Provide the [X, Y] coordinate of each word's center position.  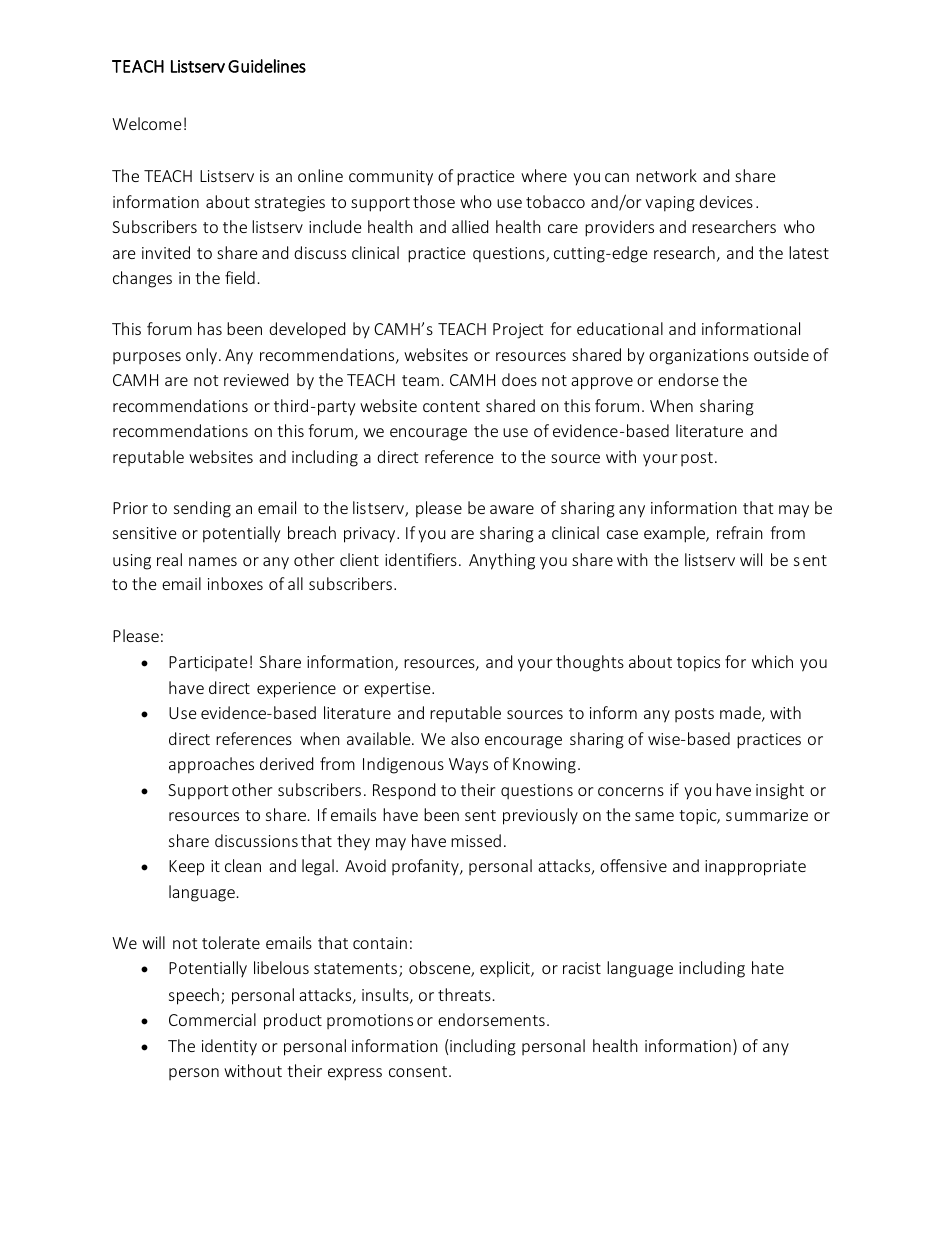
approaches [211, 765]
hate [768, 967]
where [544, 175]
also [465, 738]
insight [780, 791]
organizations [699, 357]
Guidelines [267, 66]
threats [464, 994]
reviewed [256, 379]
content [451, 406]
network [666, 175]
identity [229, 1047]
